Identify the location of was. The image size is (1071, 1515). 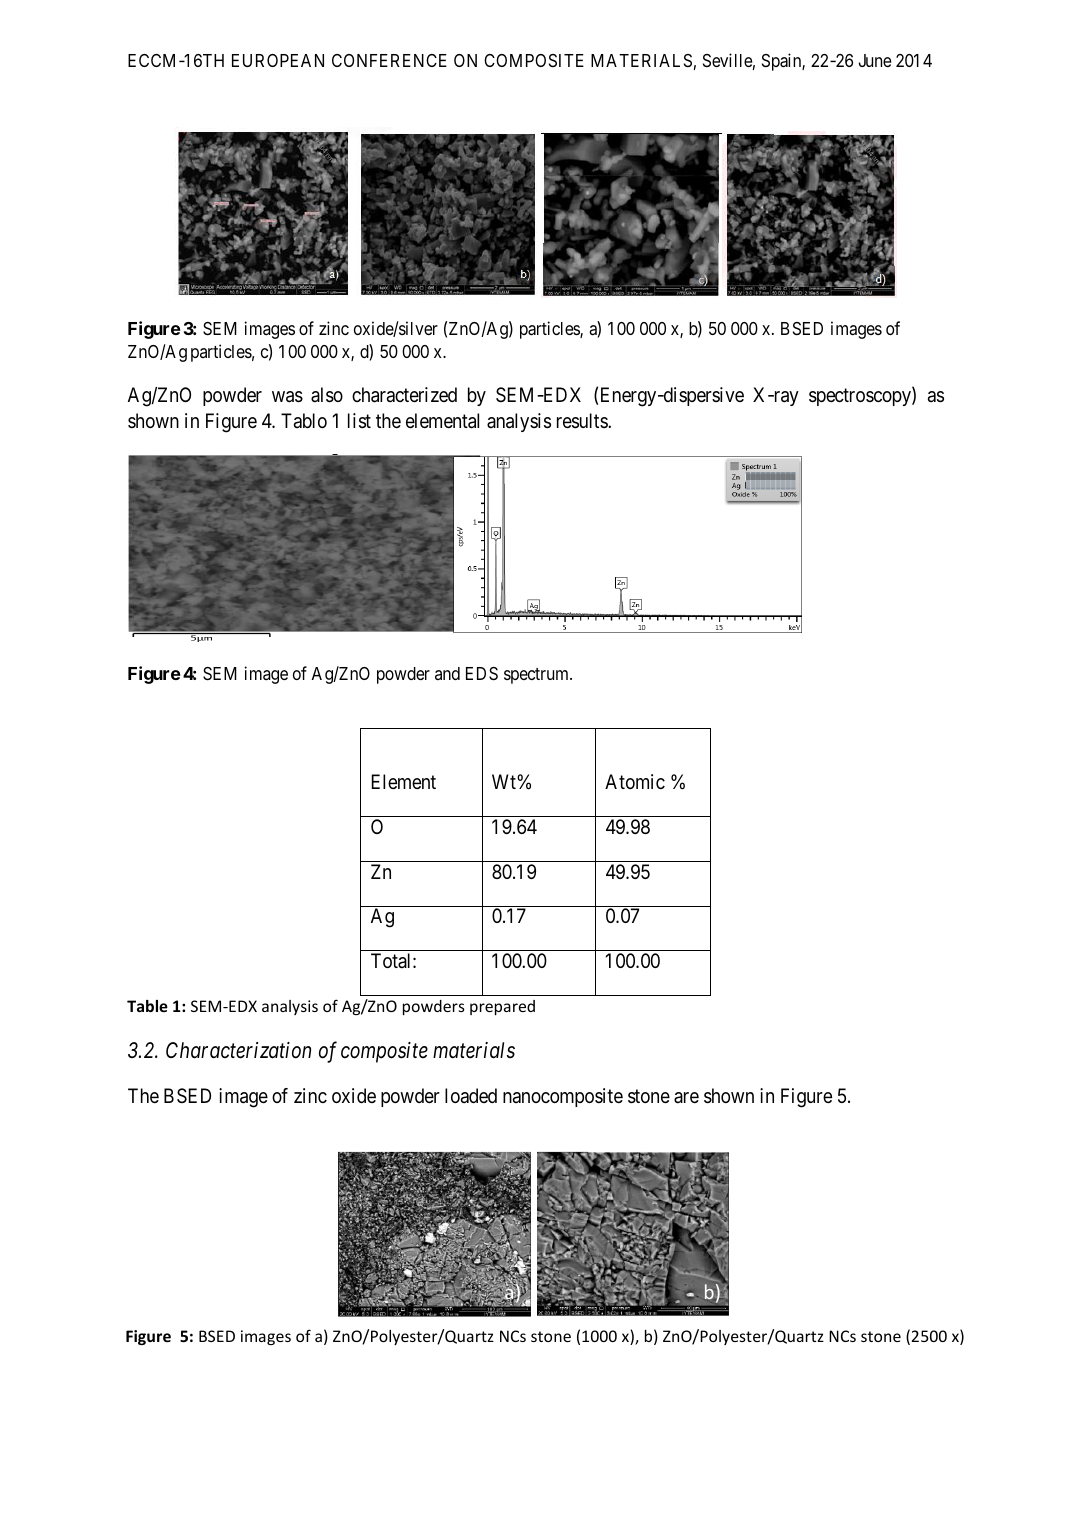
(287, 397).
